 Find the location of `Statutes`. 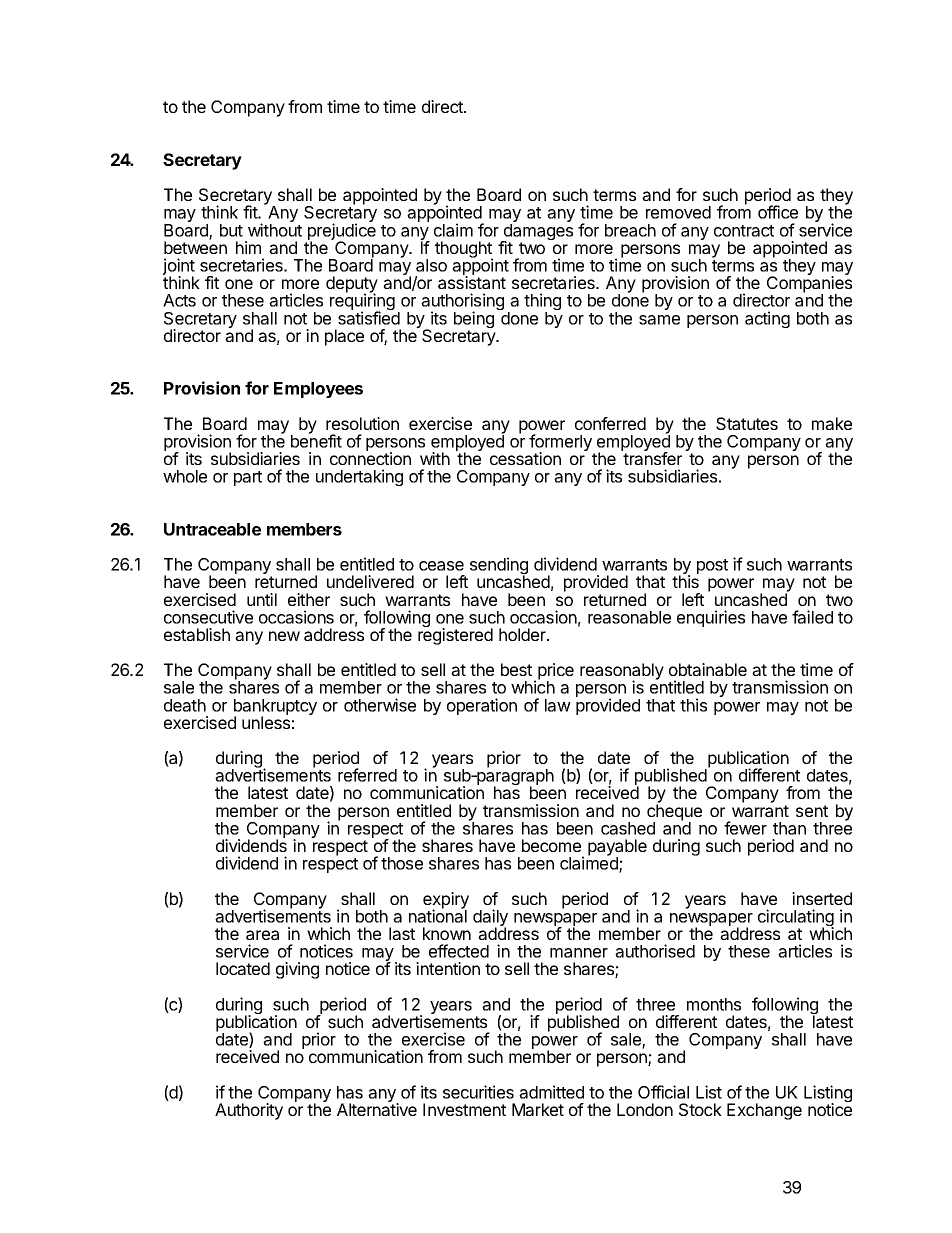

Statutes is located at coordinates (747, 423).
